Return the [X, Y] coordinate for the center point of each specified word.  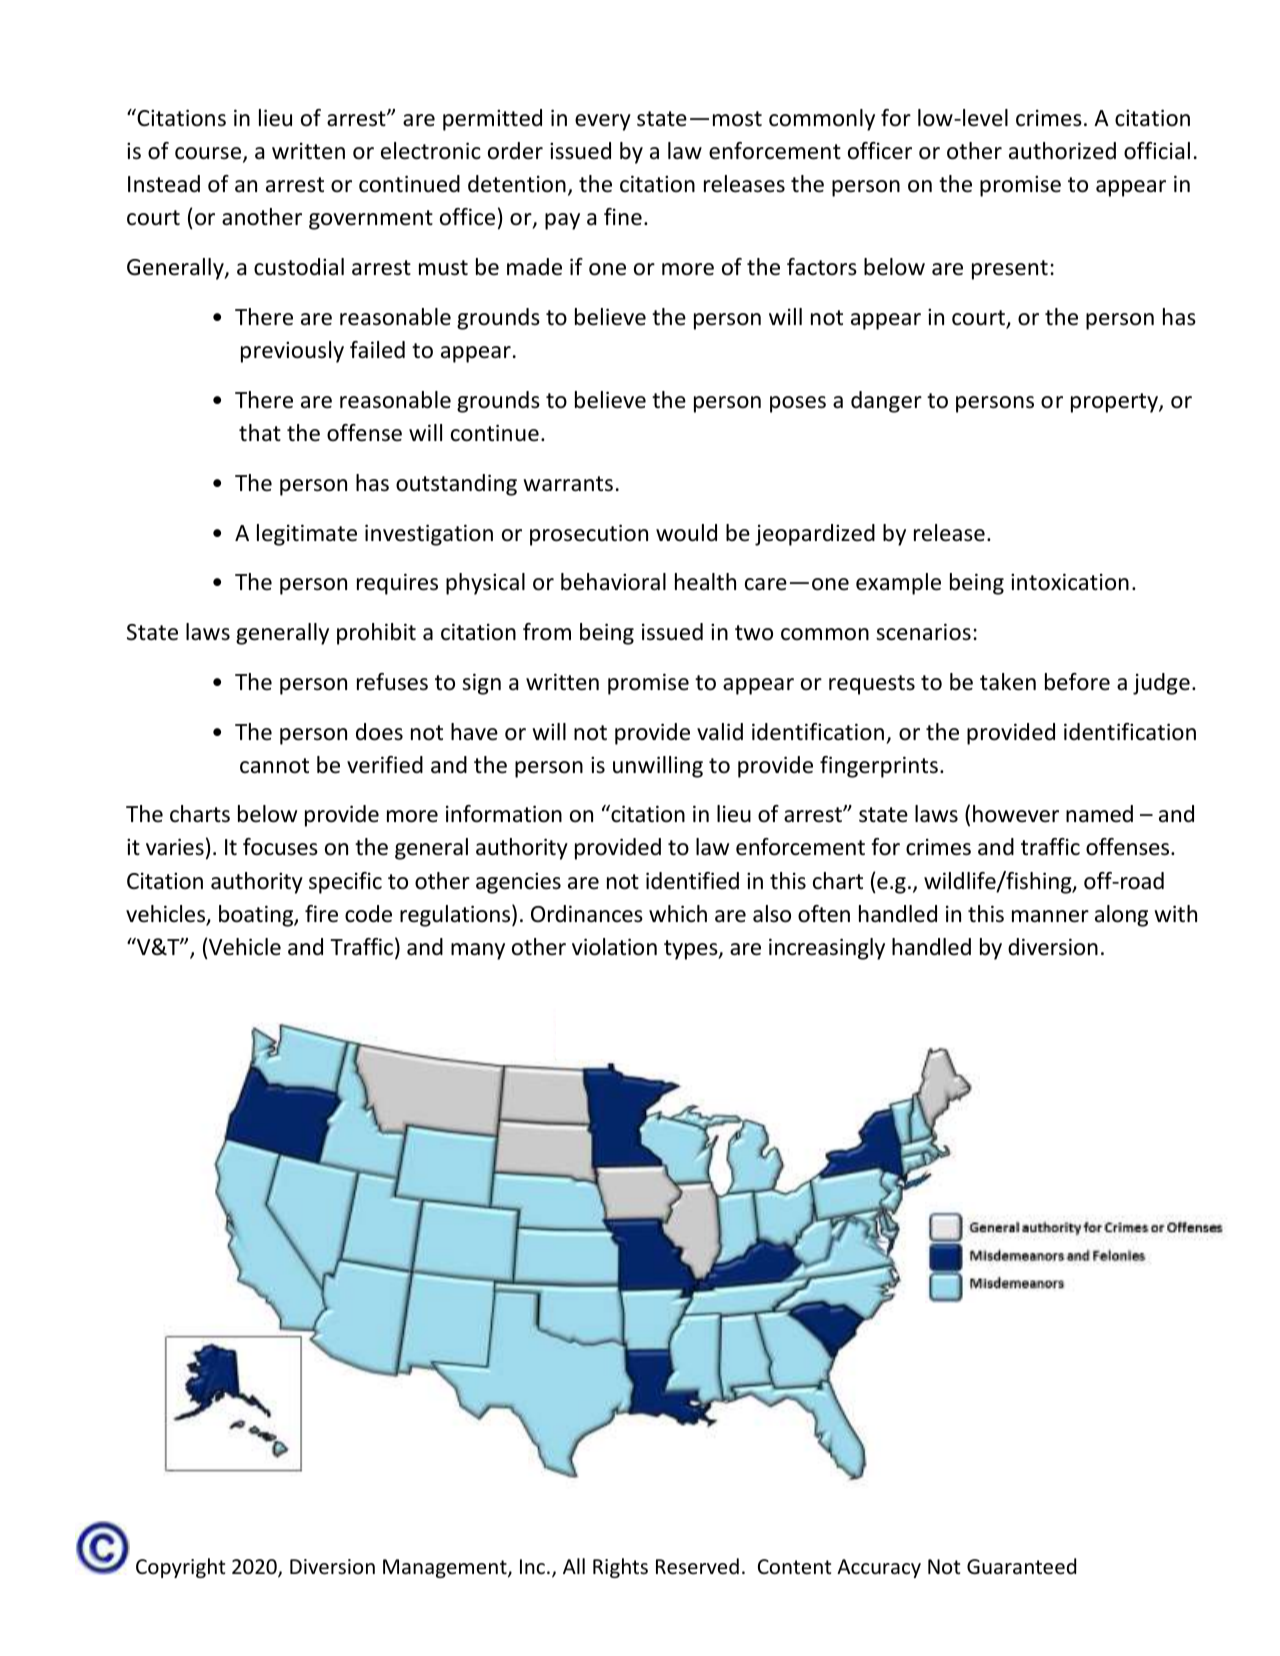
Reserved [697, 1566]
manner [1050, 916]
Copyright [180, 1568]
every [603, 122]
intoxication [1070, 582]
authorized [1062, 151]
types [692, 950]
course [209, 154]
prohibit [376, 634]
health [705, 582]
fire [321, 914]
